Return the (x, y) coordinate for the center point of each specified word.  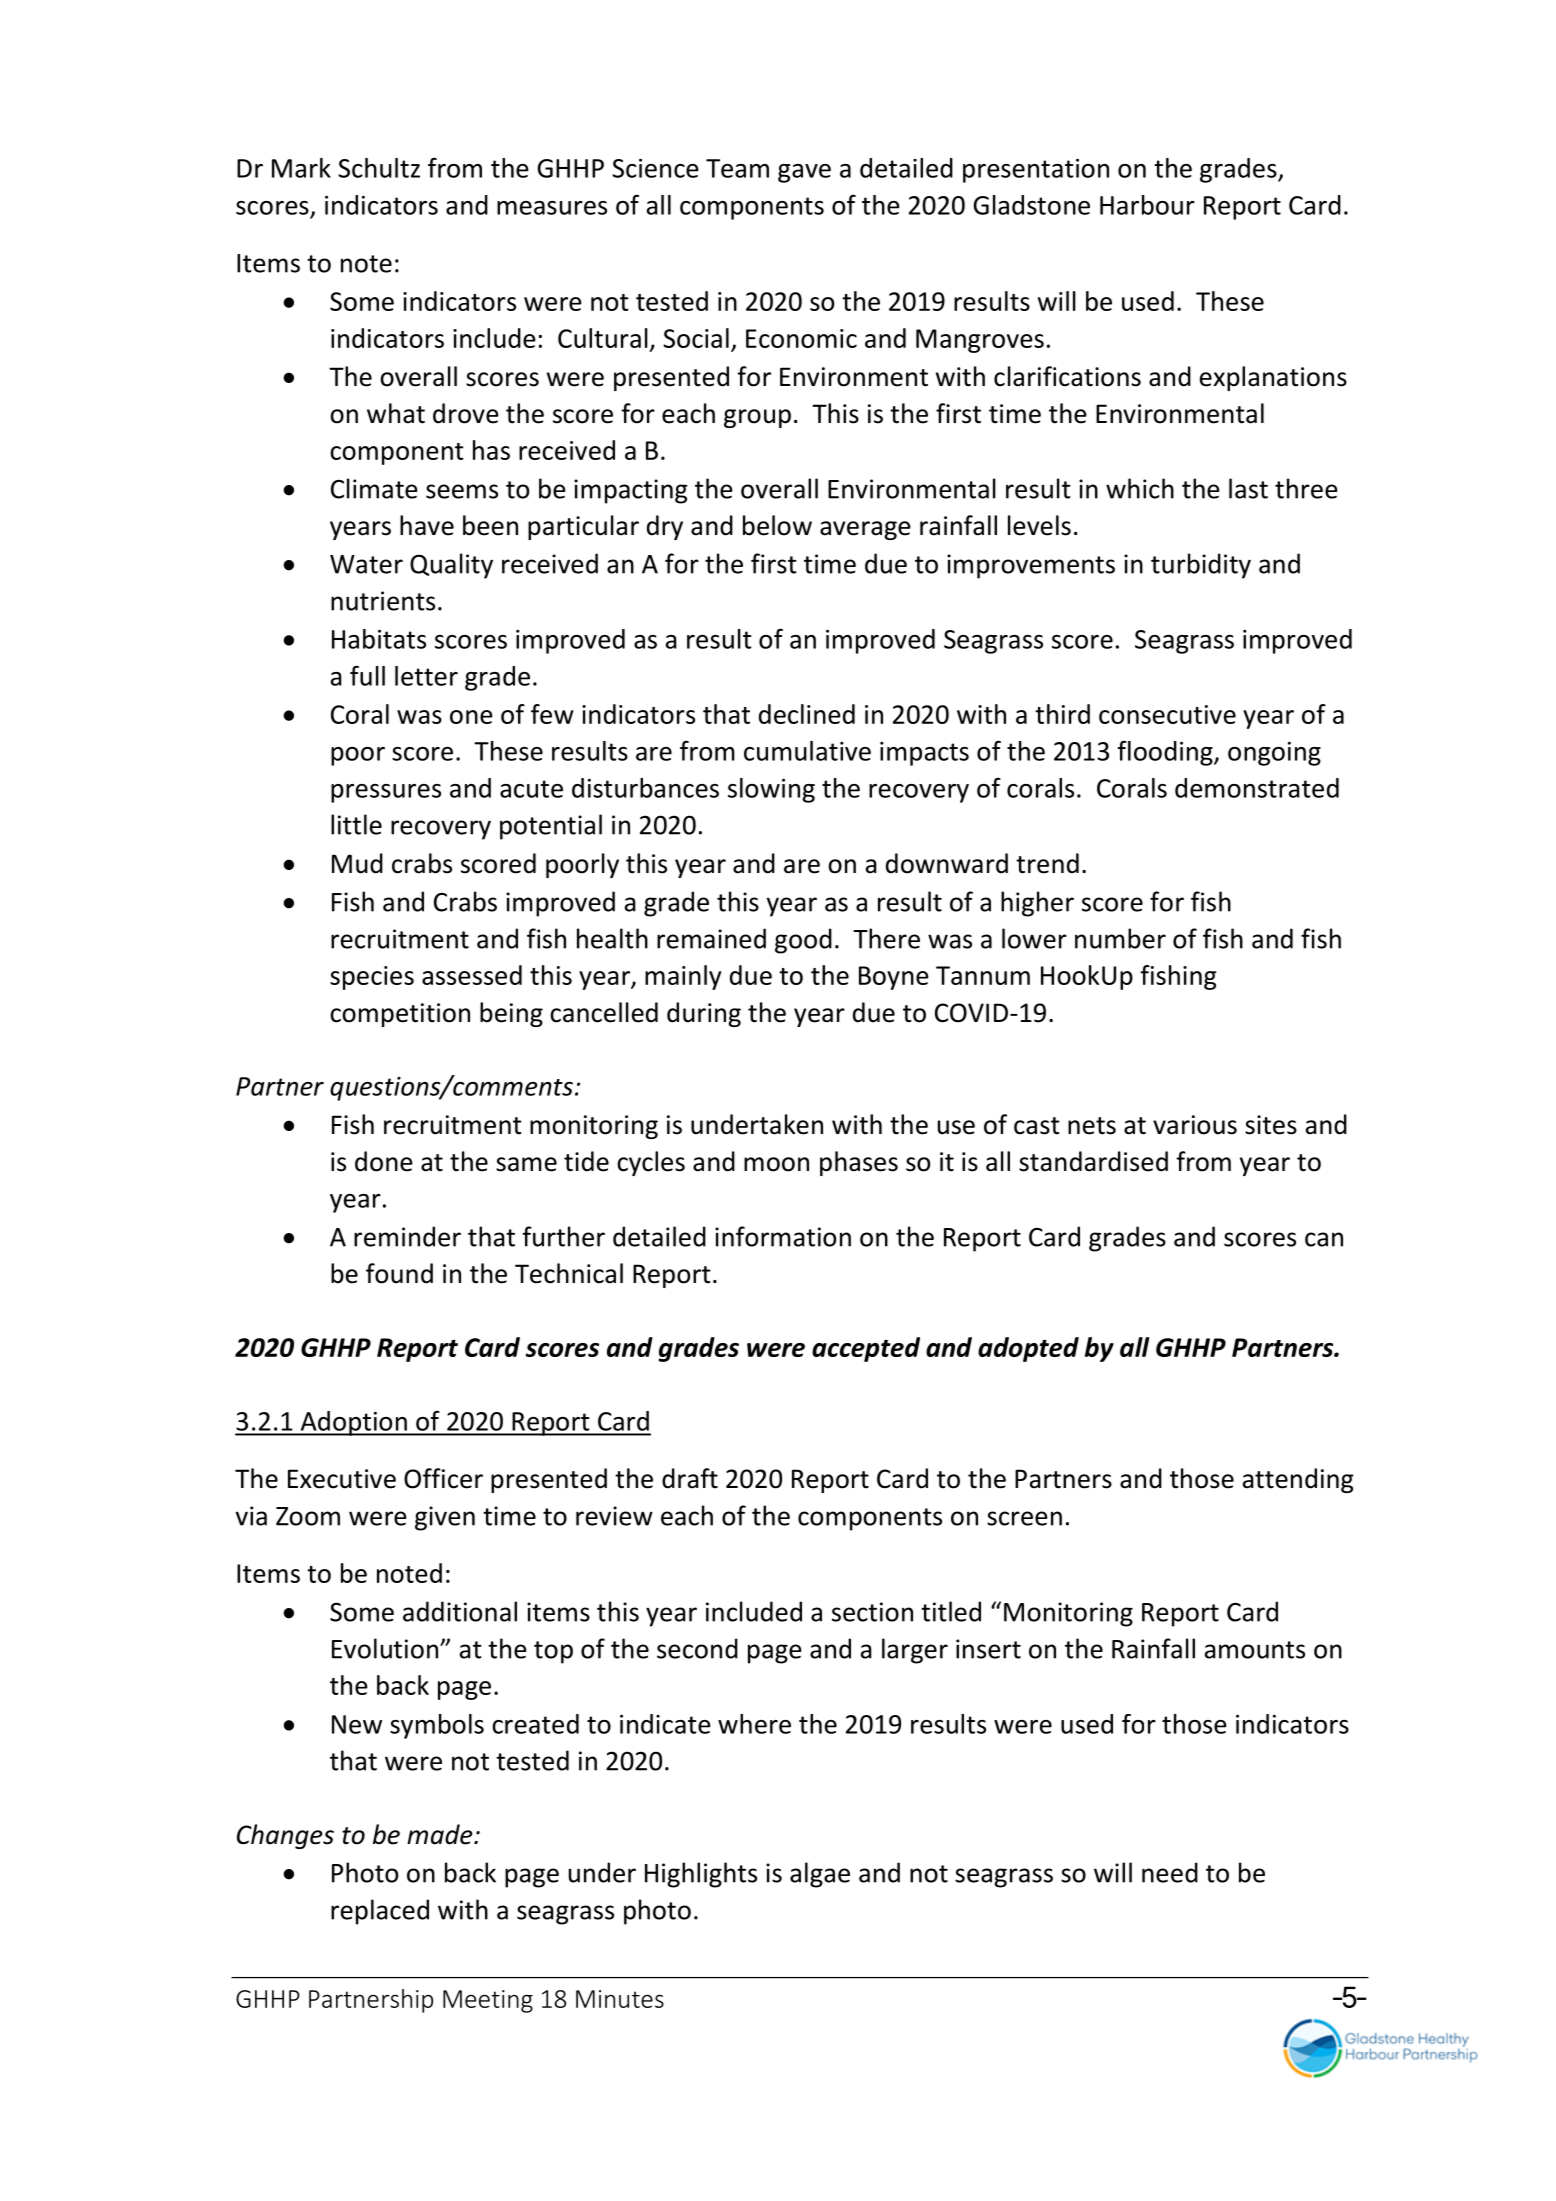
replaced (380, 1912)
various (1195, 1125)
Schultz (379, 168)
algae (820, 1875)
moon (776, 1164)
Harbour (1147, 205)
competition (400, 1015)
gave (804, 173)
